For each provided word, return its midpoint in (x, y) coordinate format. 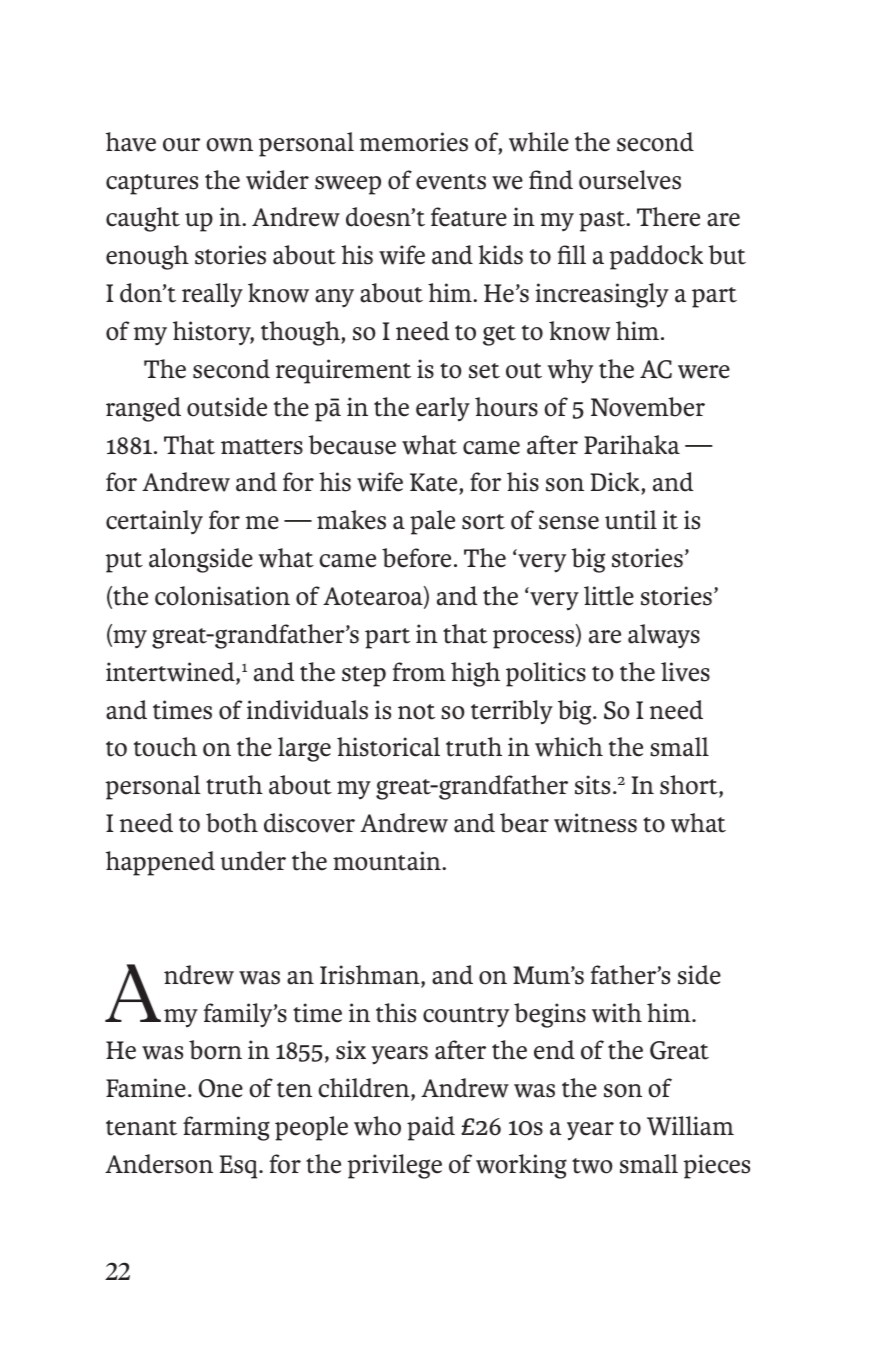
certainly (154, 522)
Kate (435, 484)
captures (152, 184)
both (232, 823)
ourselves (630, 180)
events (451, 182)
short (690, 786)
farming (226, 1128)
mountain (388, 861)
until (631, 520)
